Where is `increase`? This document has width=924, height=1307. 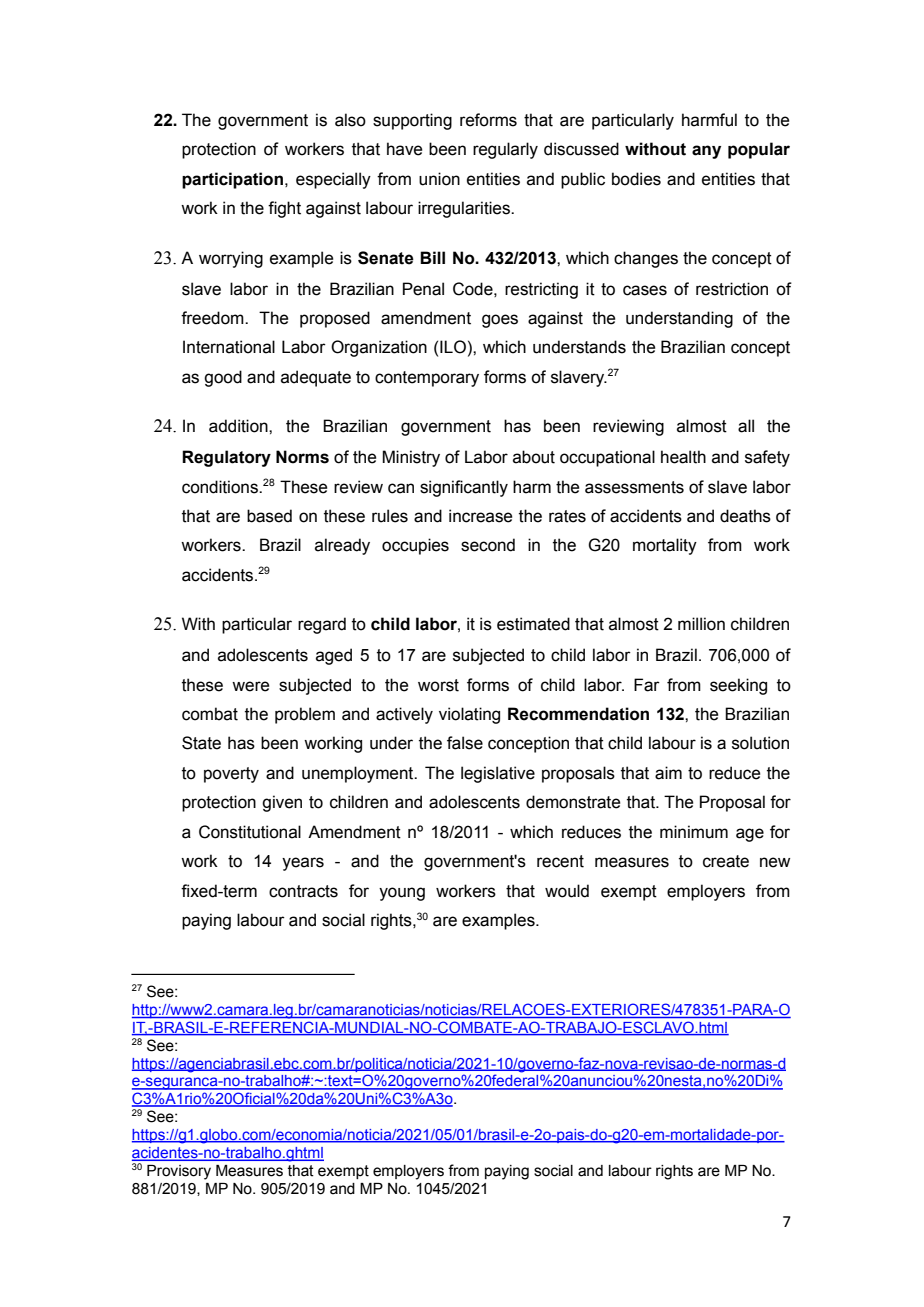
increase is located at coordinates (480, 516).
